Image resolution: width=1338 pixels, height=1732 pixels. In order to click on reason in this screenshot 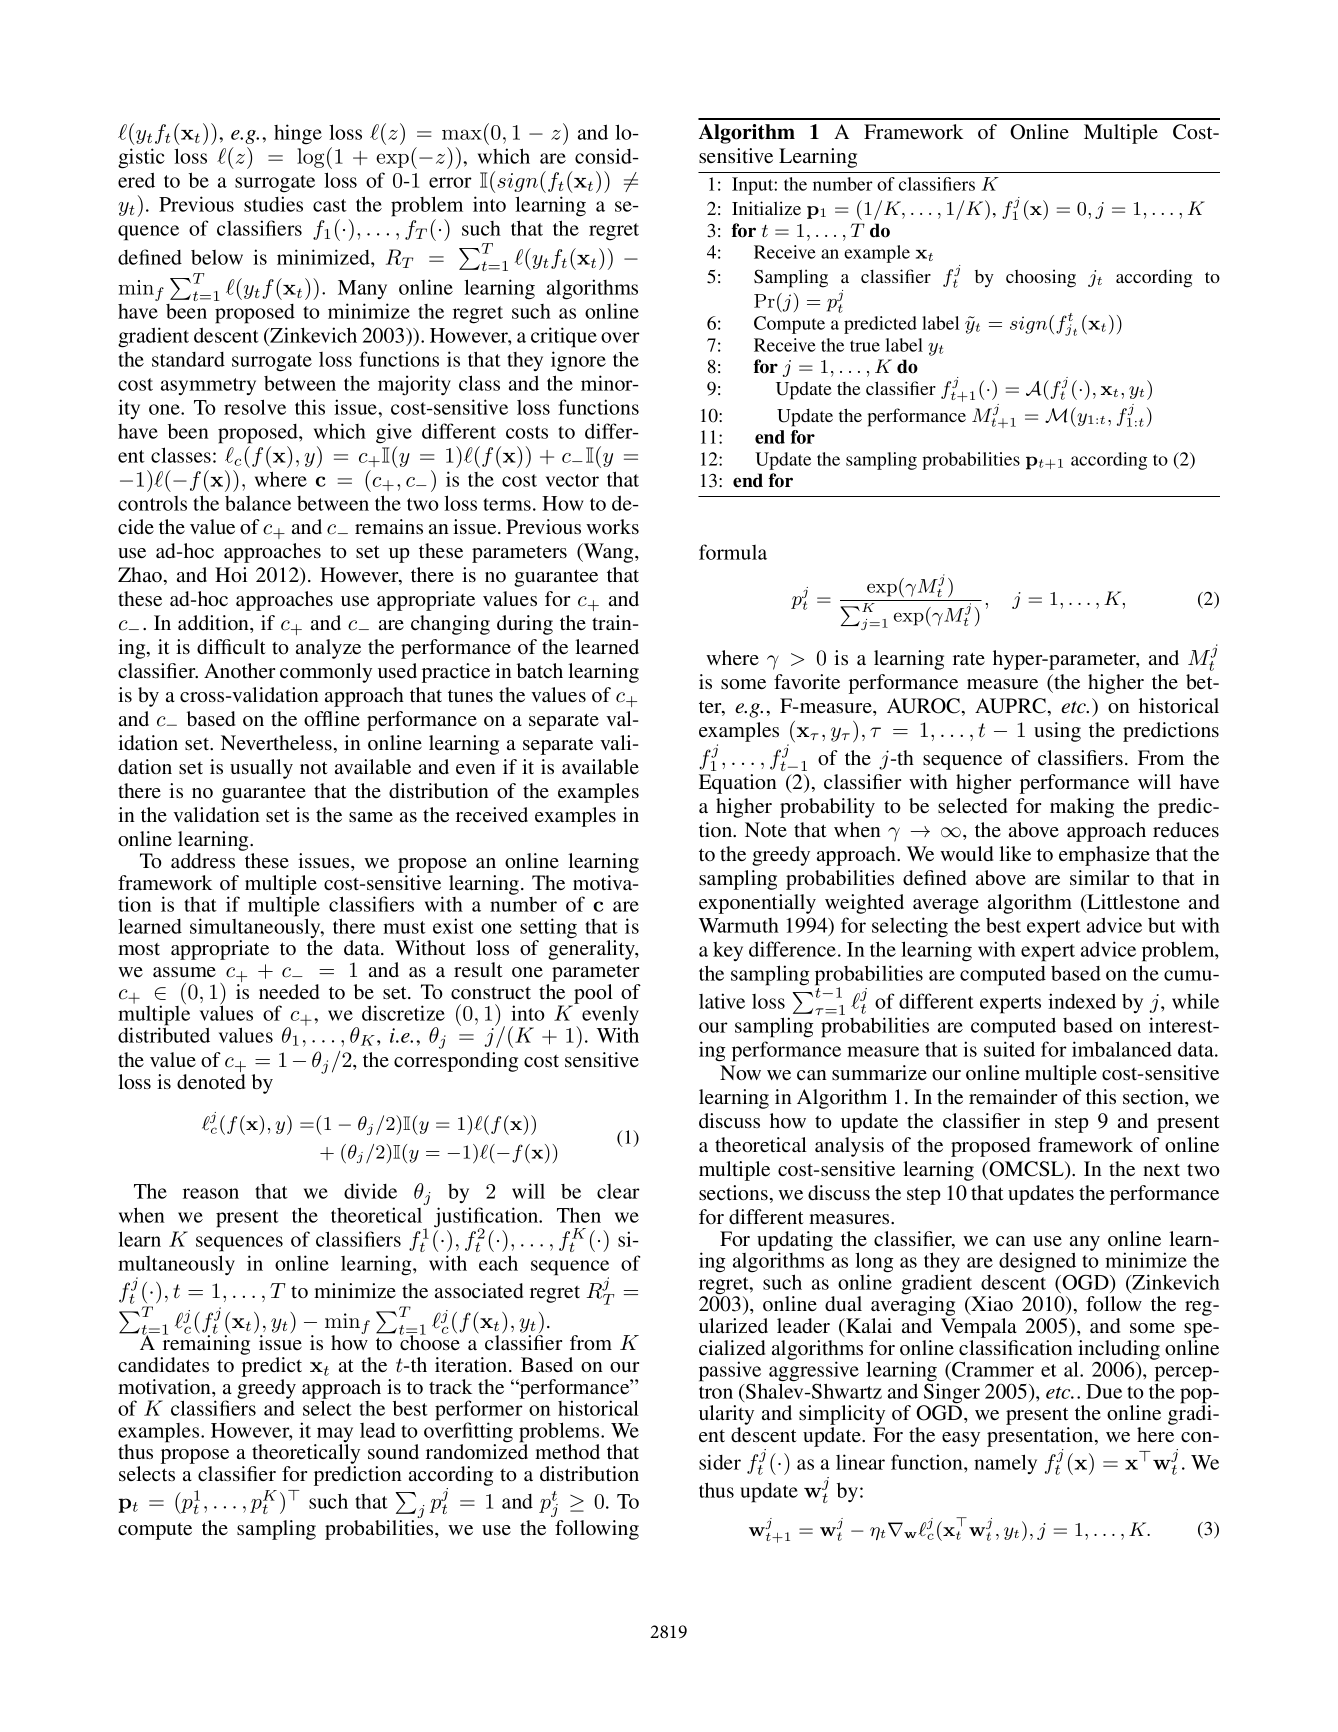, I will do `click(211, 1193)`.
